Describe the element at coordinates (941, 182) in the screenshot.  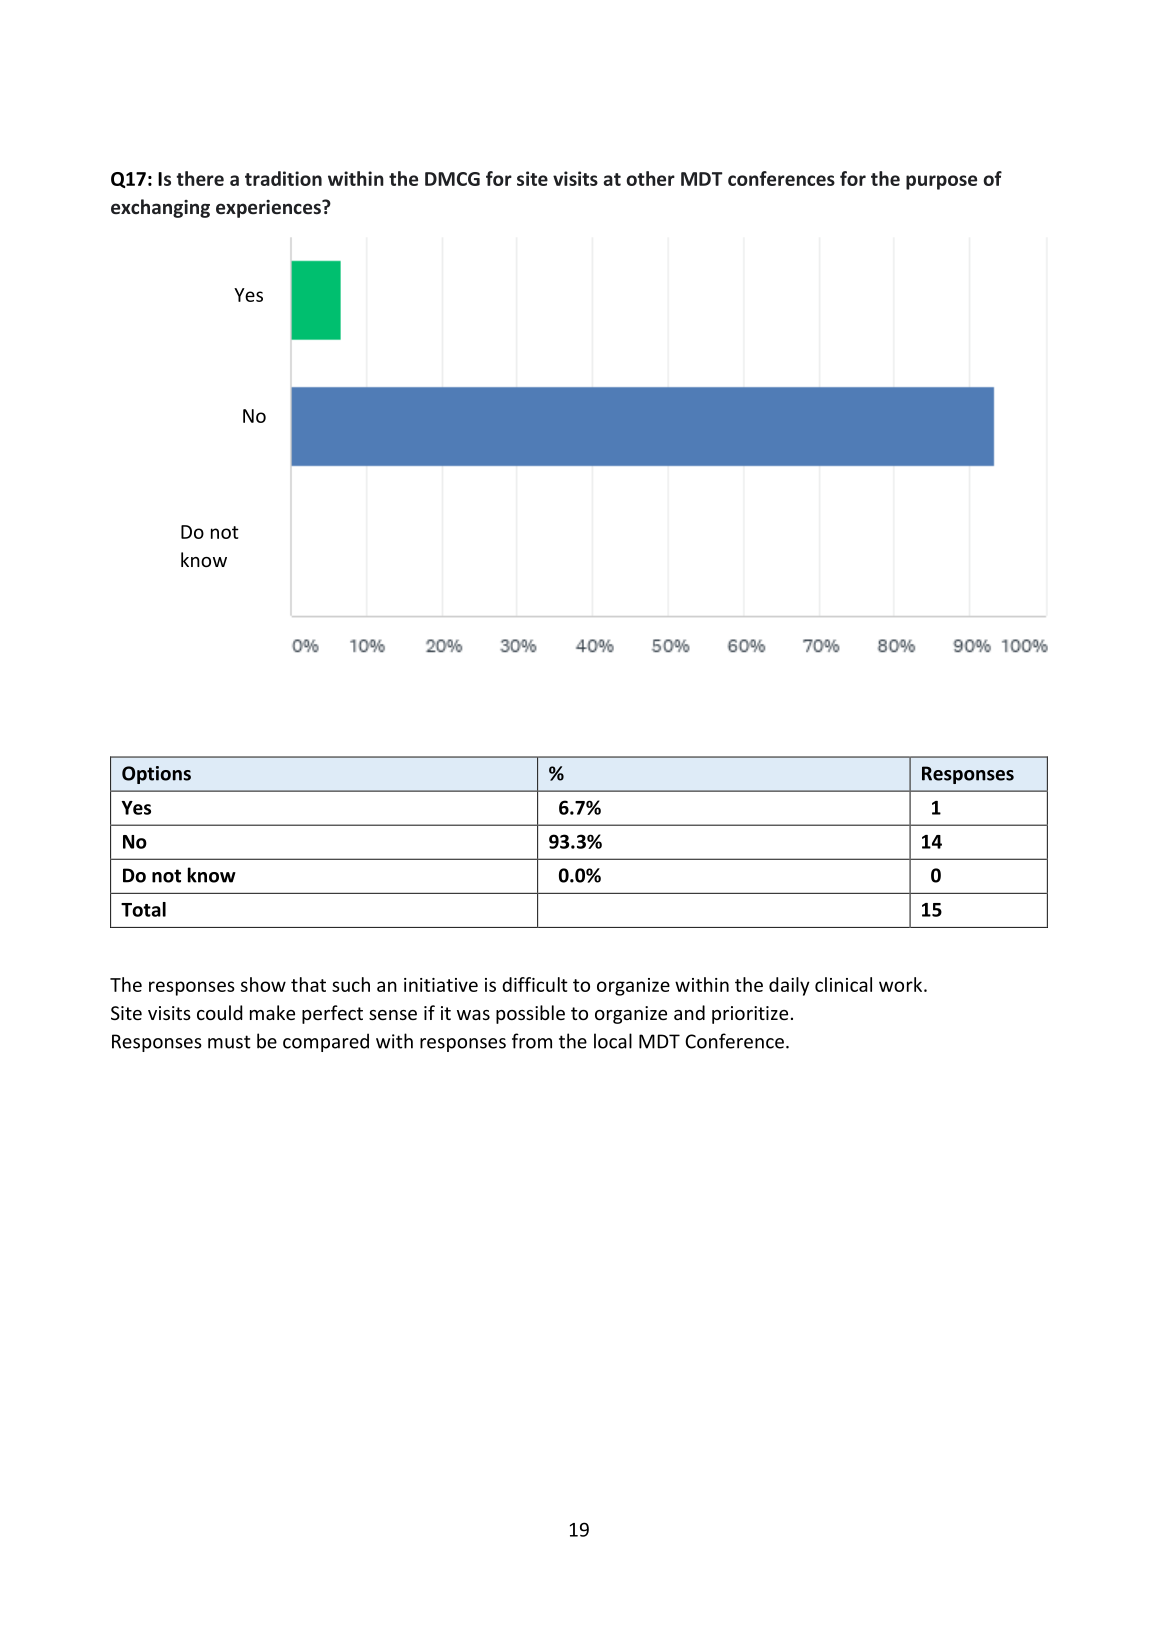
I see `purpose` at that location.
